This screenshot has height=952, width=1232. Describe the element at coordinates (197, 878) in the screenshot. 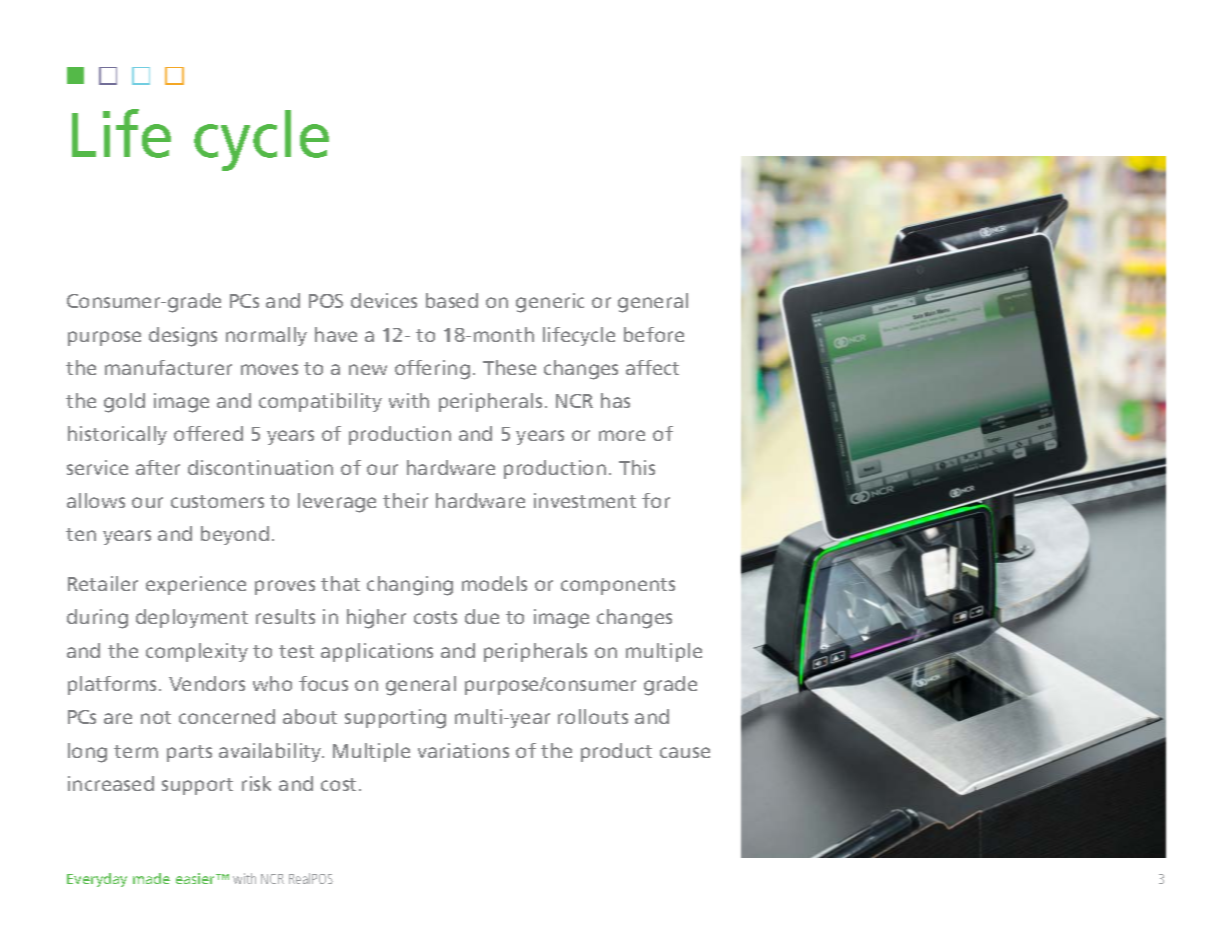

I see `easier` at that location.
